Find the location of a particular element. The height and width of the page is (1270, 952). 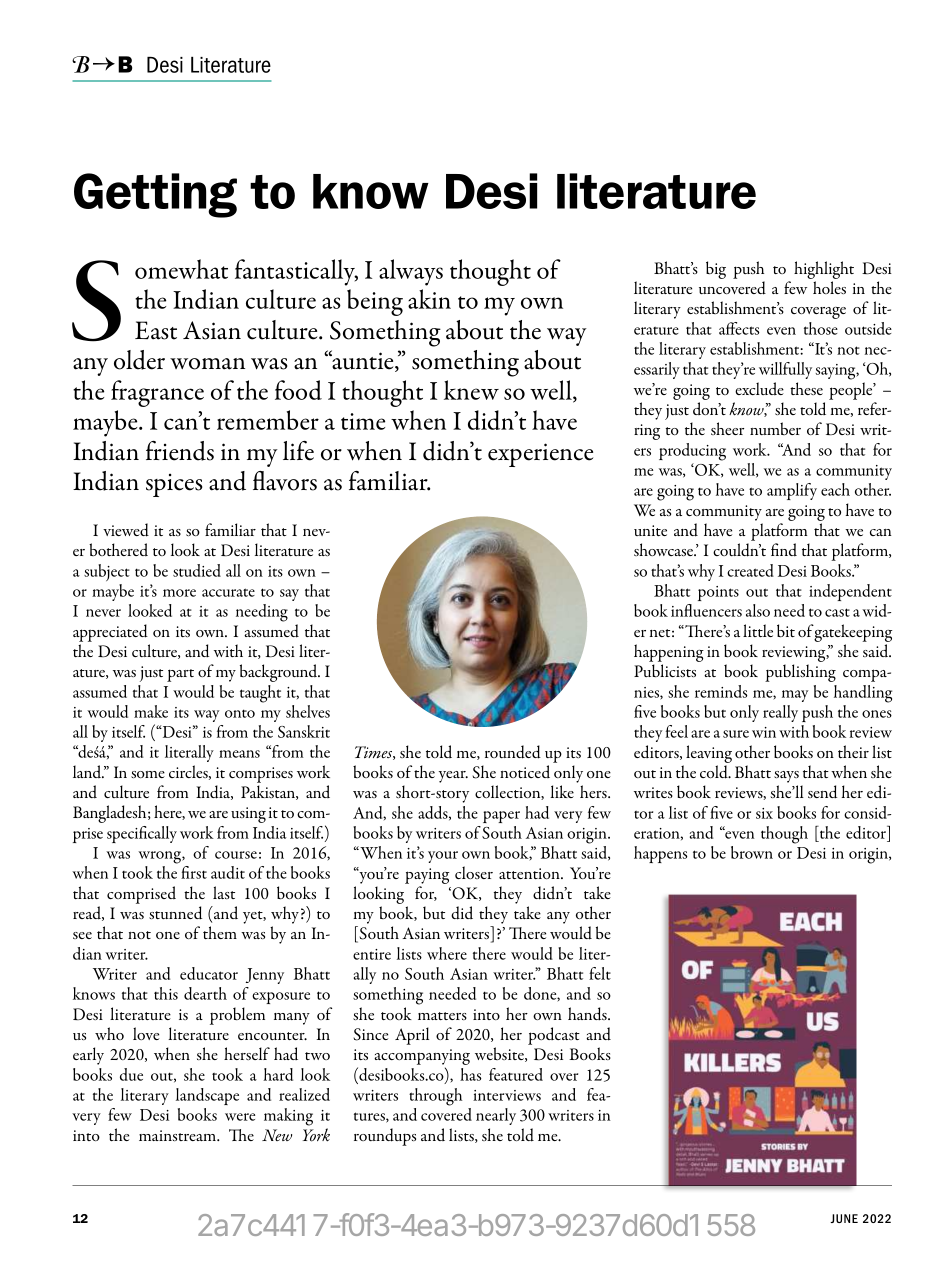

mainstream is located at coordinates (178, 1135).
